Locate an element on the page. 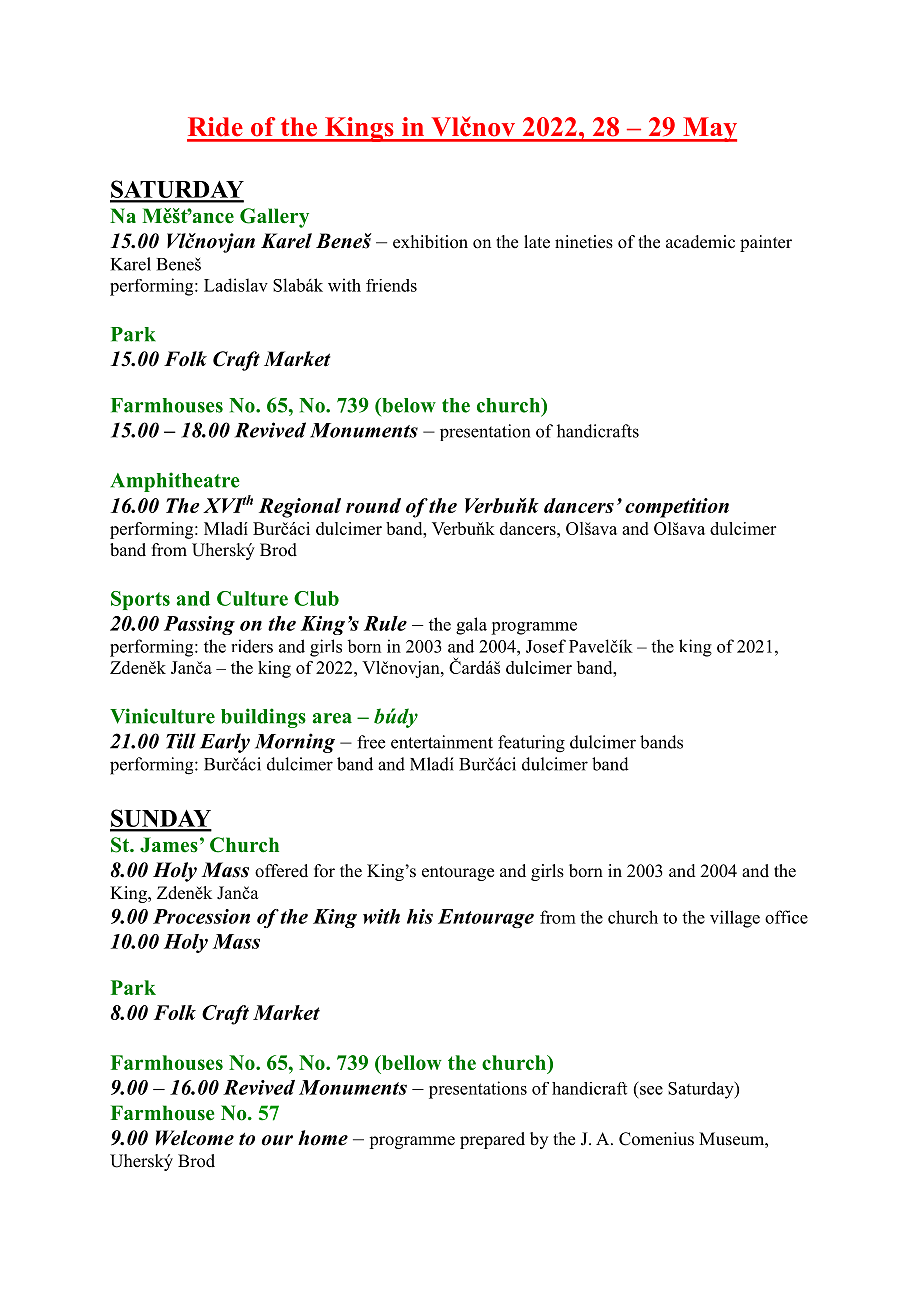  gala is located at coordinates (471, 626).
